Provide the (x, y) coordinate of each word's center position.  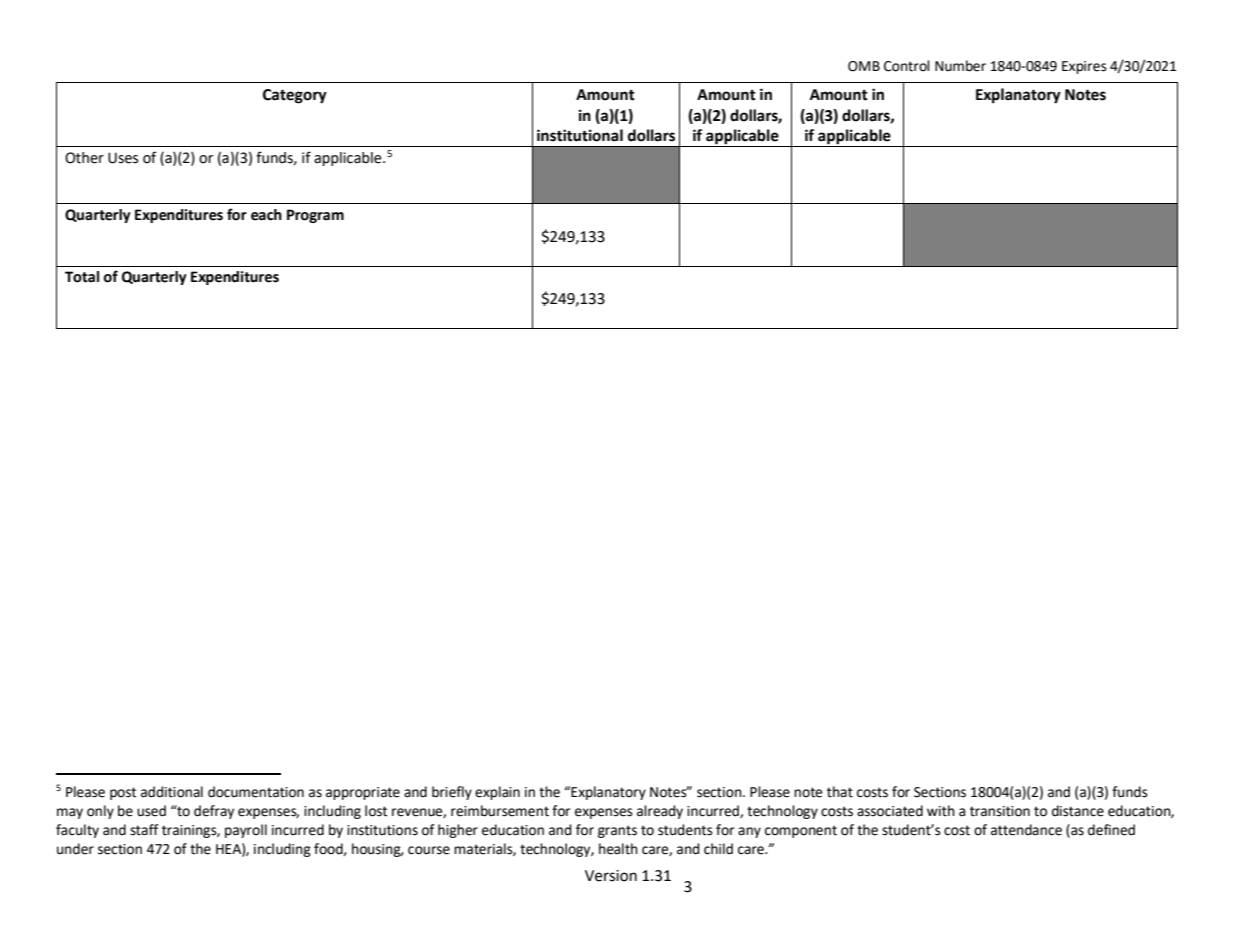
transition (1000, 811)
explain (497, 793)
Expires (1084, 67)
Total (82, 277)
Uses (123, 158)
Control (907, 66)
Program (315, 216)
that (840, 792)
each (266, 215)
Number (960, 66)
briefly (452, 793)
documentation (256, 792)
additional (172, 792)
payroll (246, 831)
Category (295, 96)
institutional (580, 135)
